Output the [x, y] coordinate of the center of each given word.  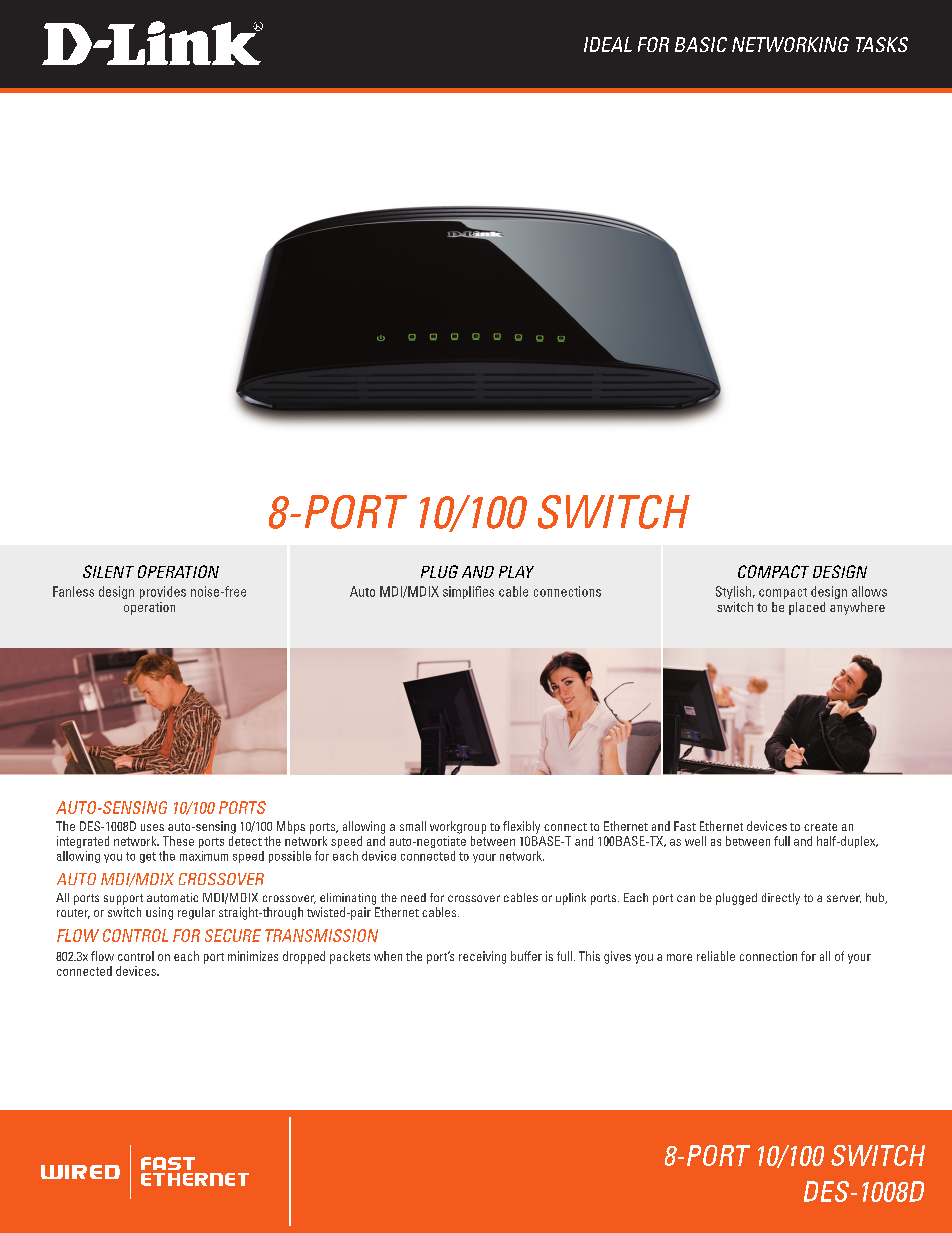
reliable [716, 956]
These [178, 841]
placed [807, 608]
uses [152, 827]
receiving [482, 957]
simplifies [468, 592]
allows [869, 591]
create [820, 827]
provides [163, 592]
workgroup [458, 827]
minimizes [253, 956]
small [413, 826]
